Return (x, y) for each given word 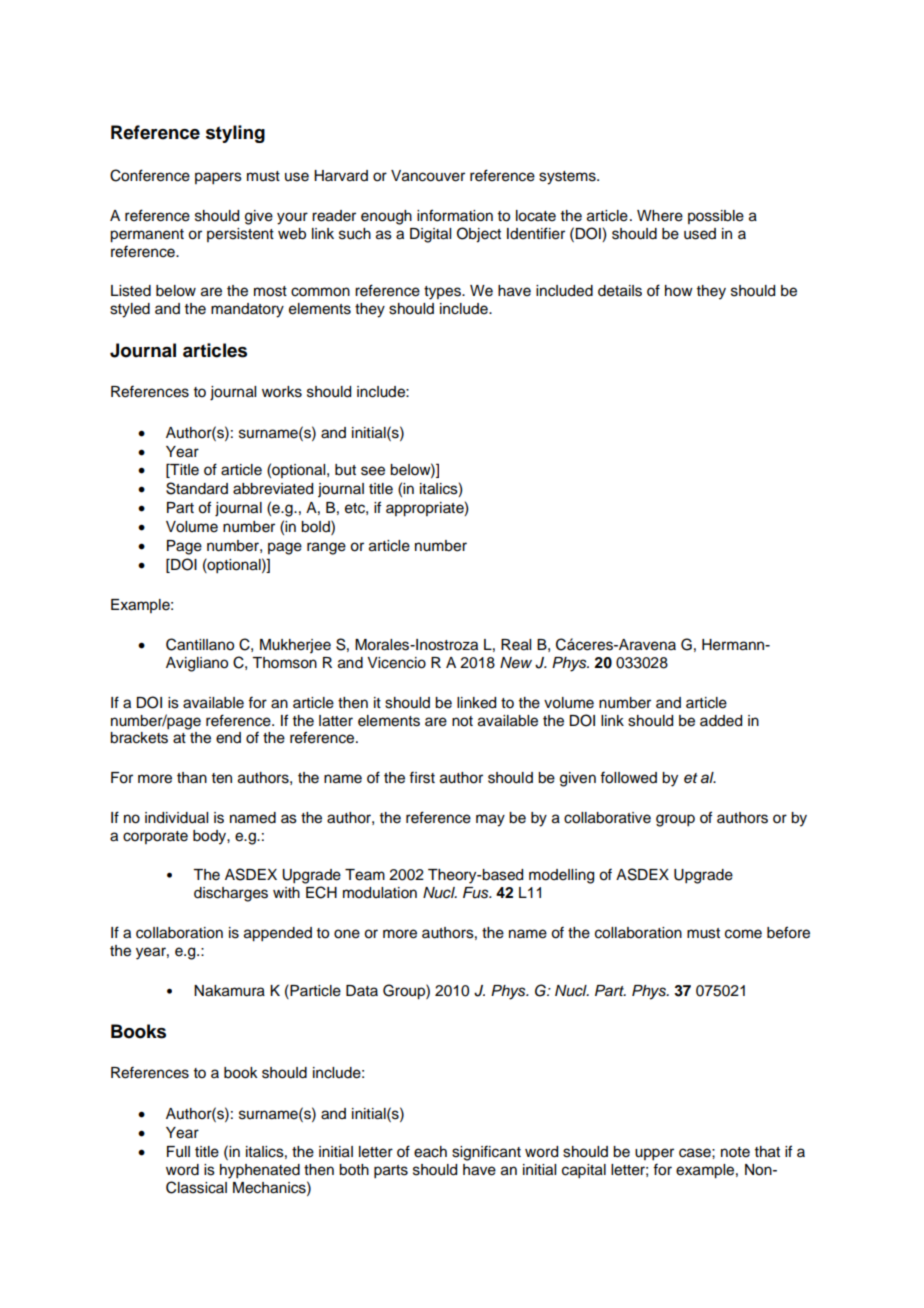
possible (716, 217)
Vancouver (428, 176)
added (721, 721)
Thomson (284, 663)
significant (486, 1153)
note (735, 1152)
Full (178, 1152)
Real (516, 645)
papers (218, 178)
